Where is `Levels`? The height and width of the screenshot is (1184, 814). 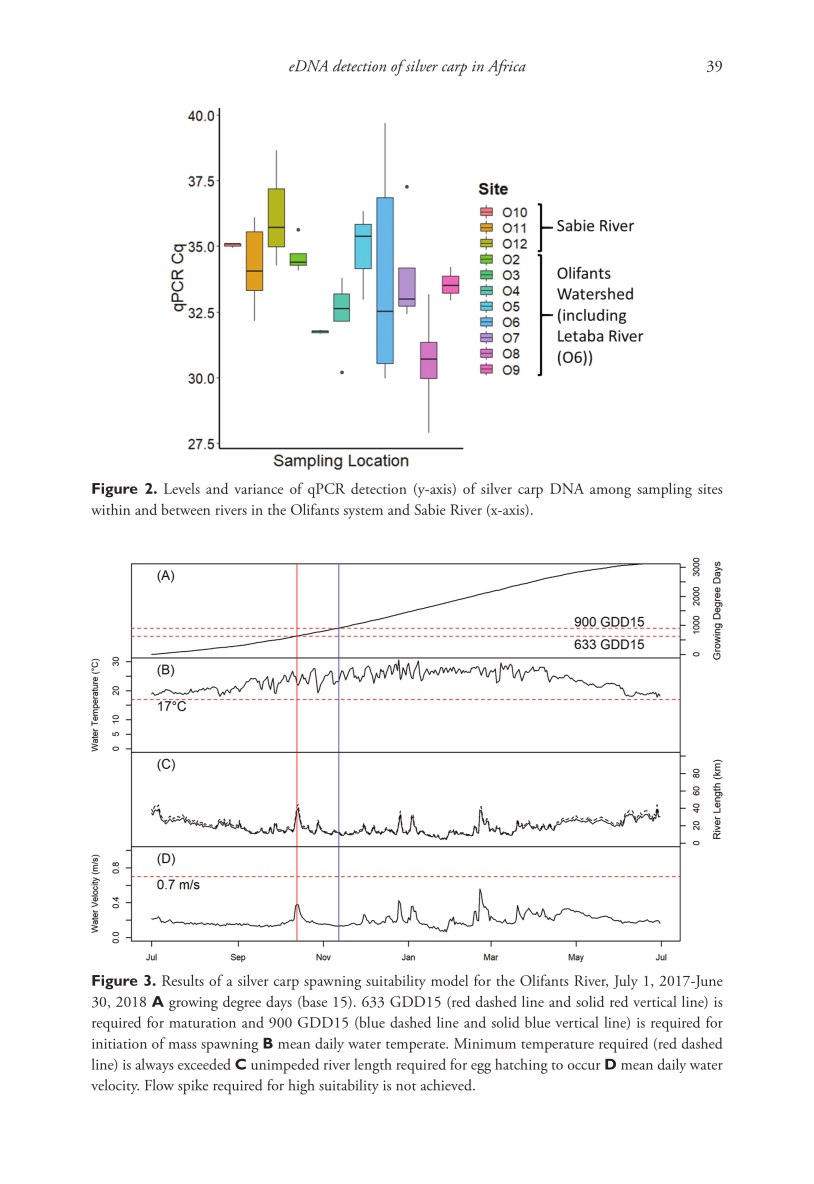
Levels is located at coordinates (182, 488).
